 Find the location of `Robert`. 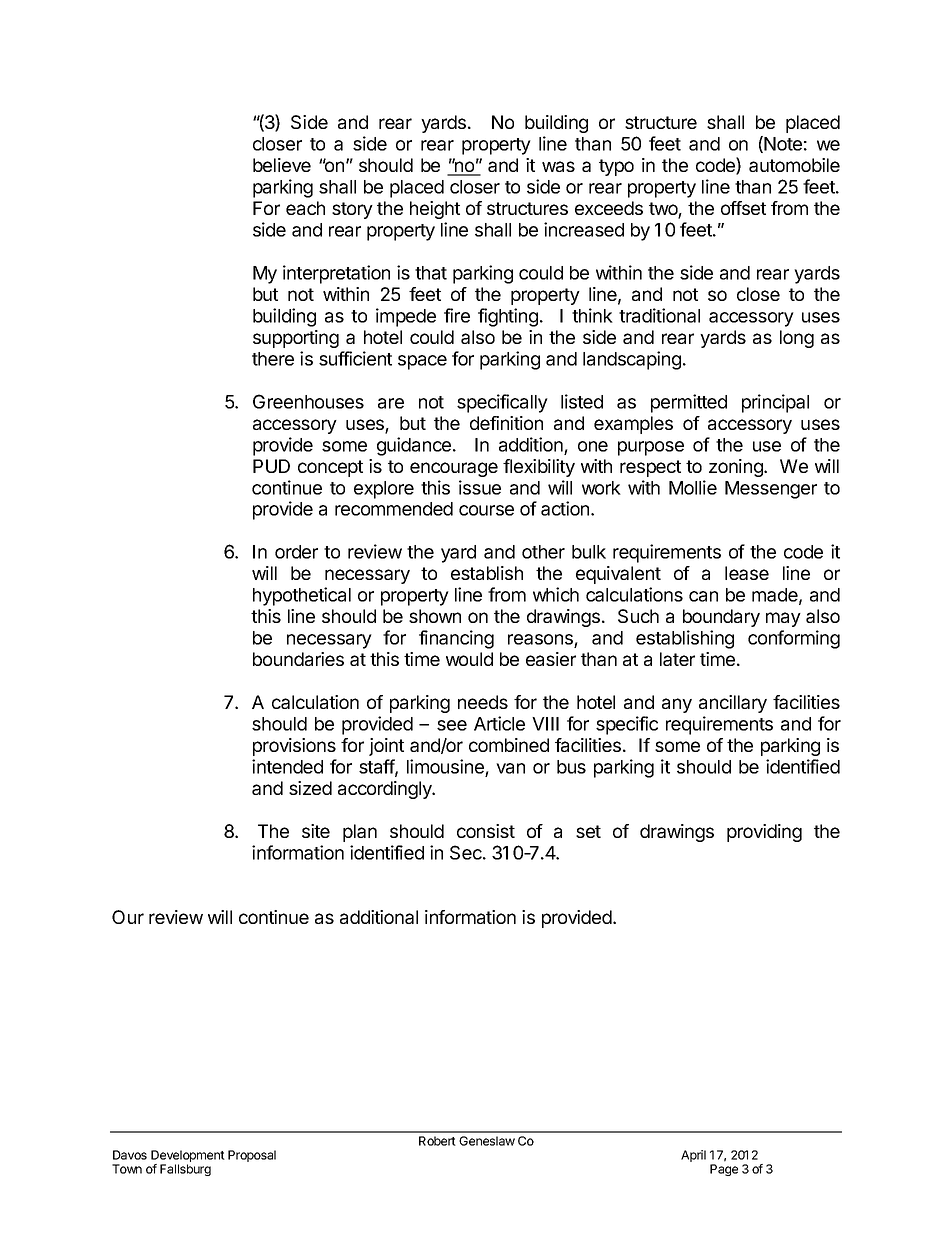

Robert is located at coordinates (437, 1141).
